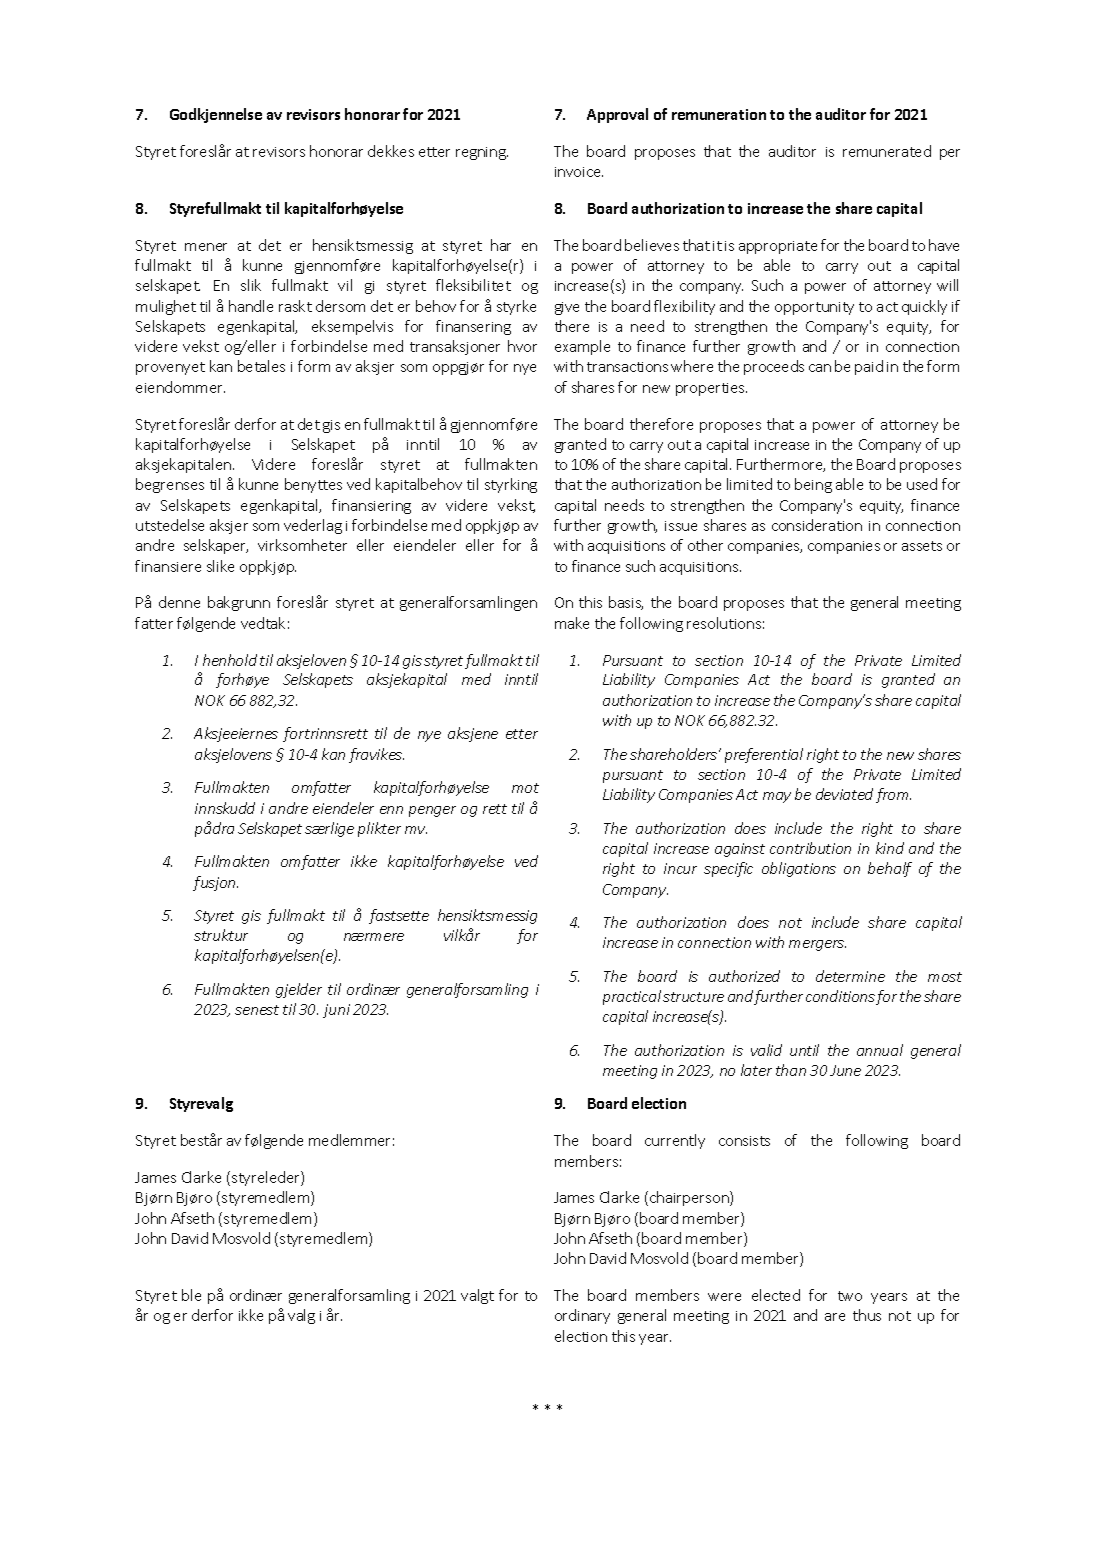 Image resolution: width=1097 pixels, height=1552 pixels. I want to click on incur, so click(680, 868).
